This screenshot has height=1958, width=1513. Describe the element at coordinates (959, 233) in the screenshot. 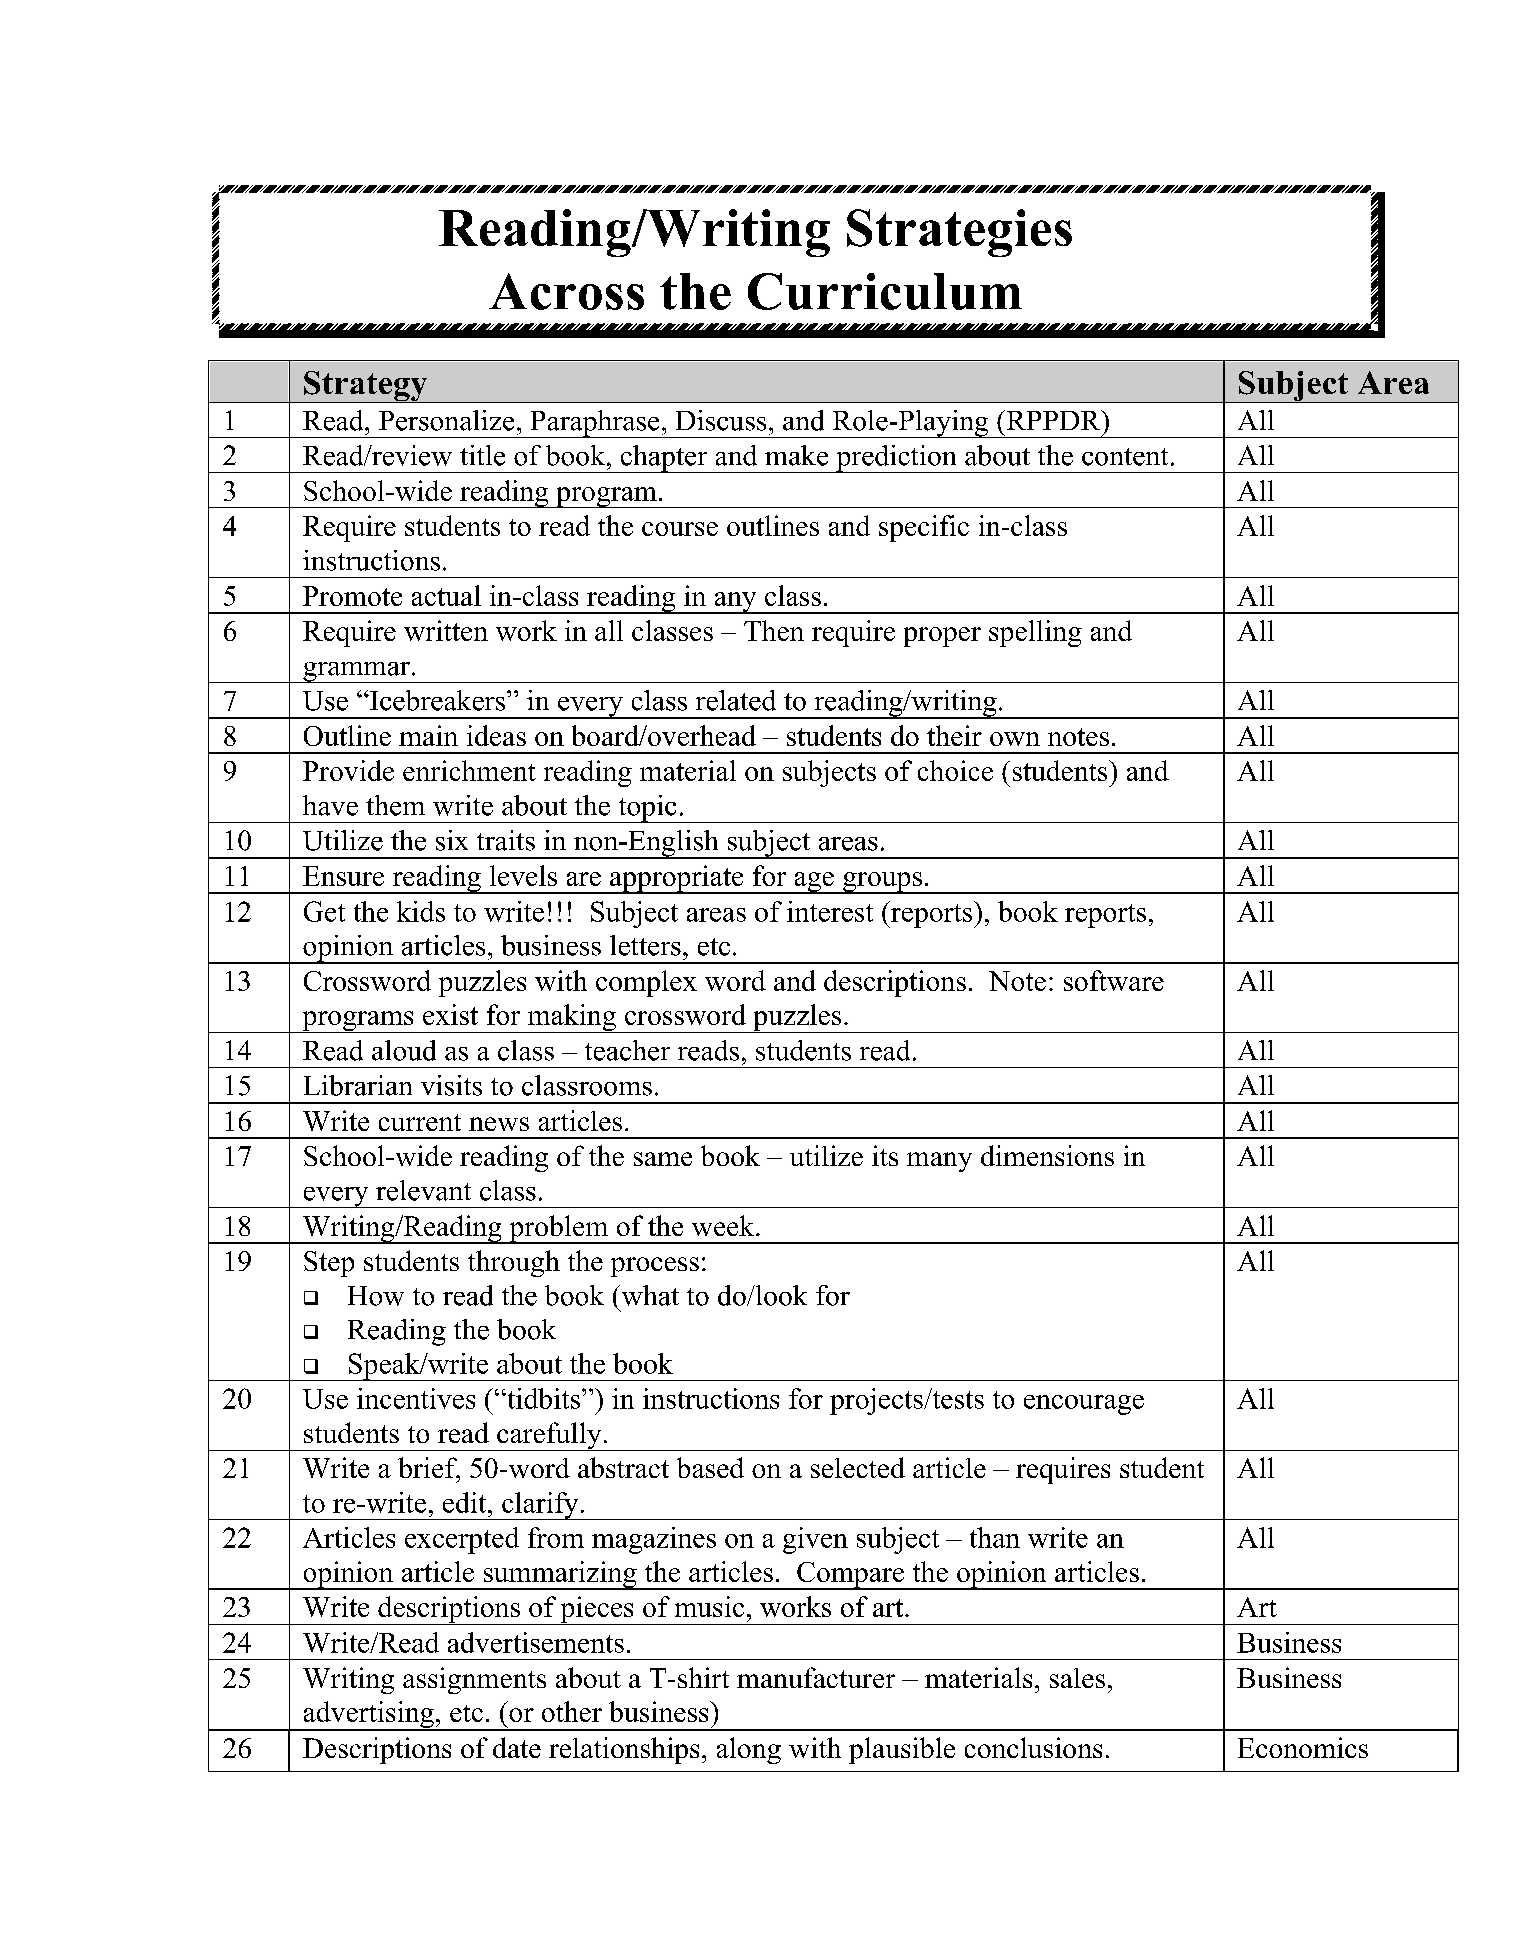

I see `Strategies` at that location.
